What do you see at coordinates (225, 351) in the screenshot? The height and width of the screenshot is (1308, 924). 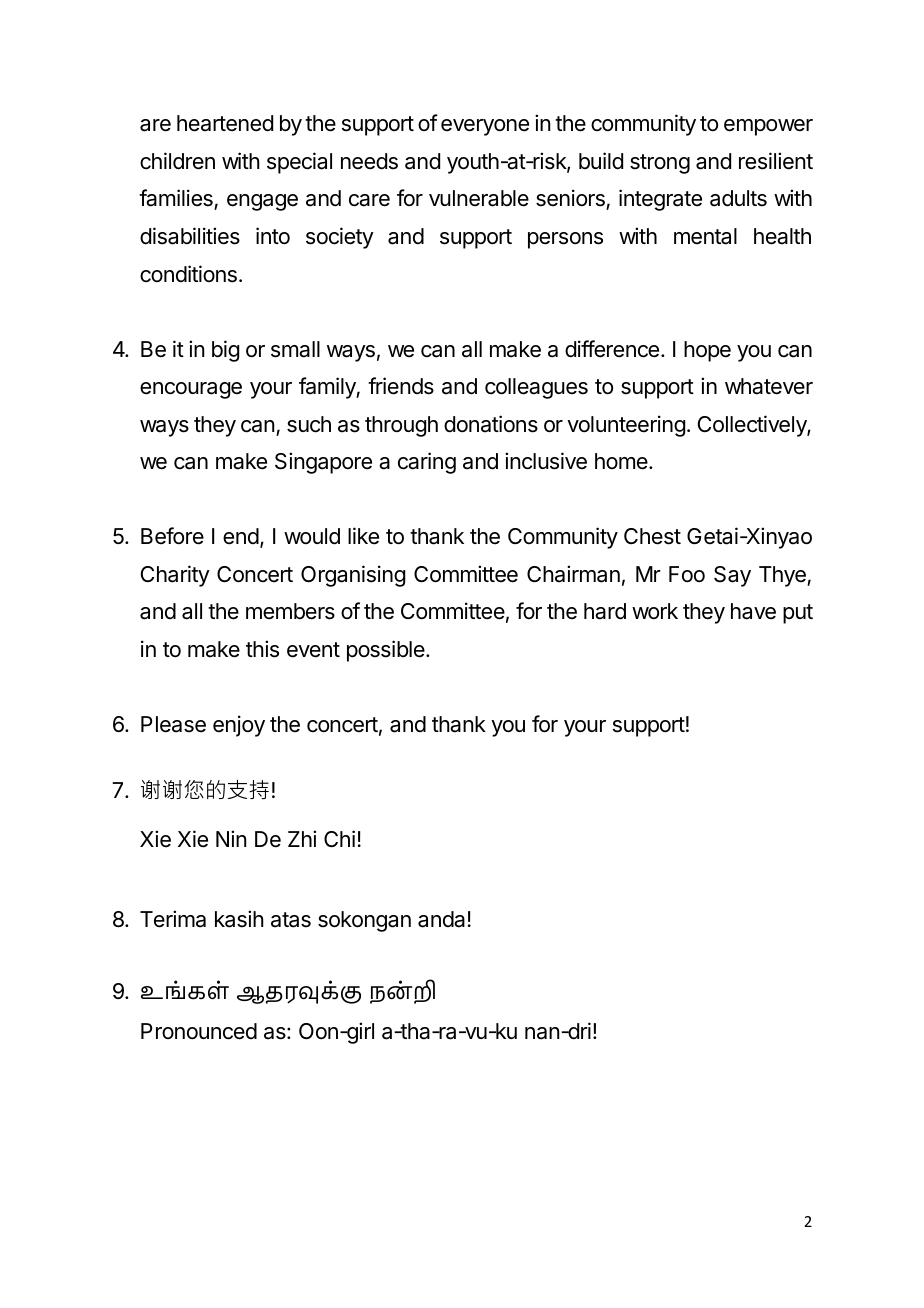 I see `big` at bounding box center [225, 351].
